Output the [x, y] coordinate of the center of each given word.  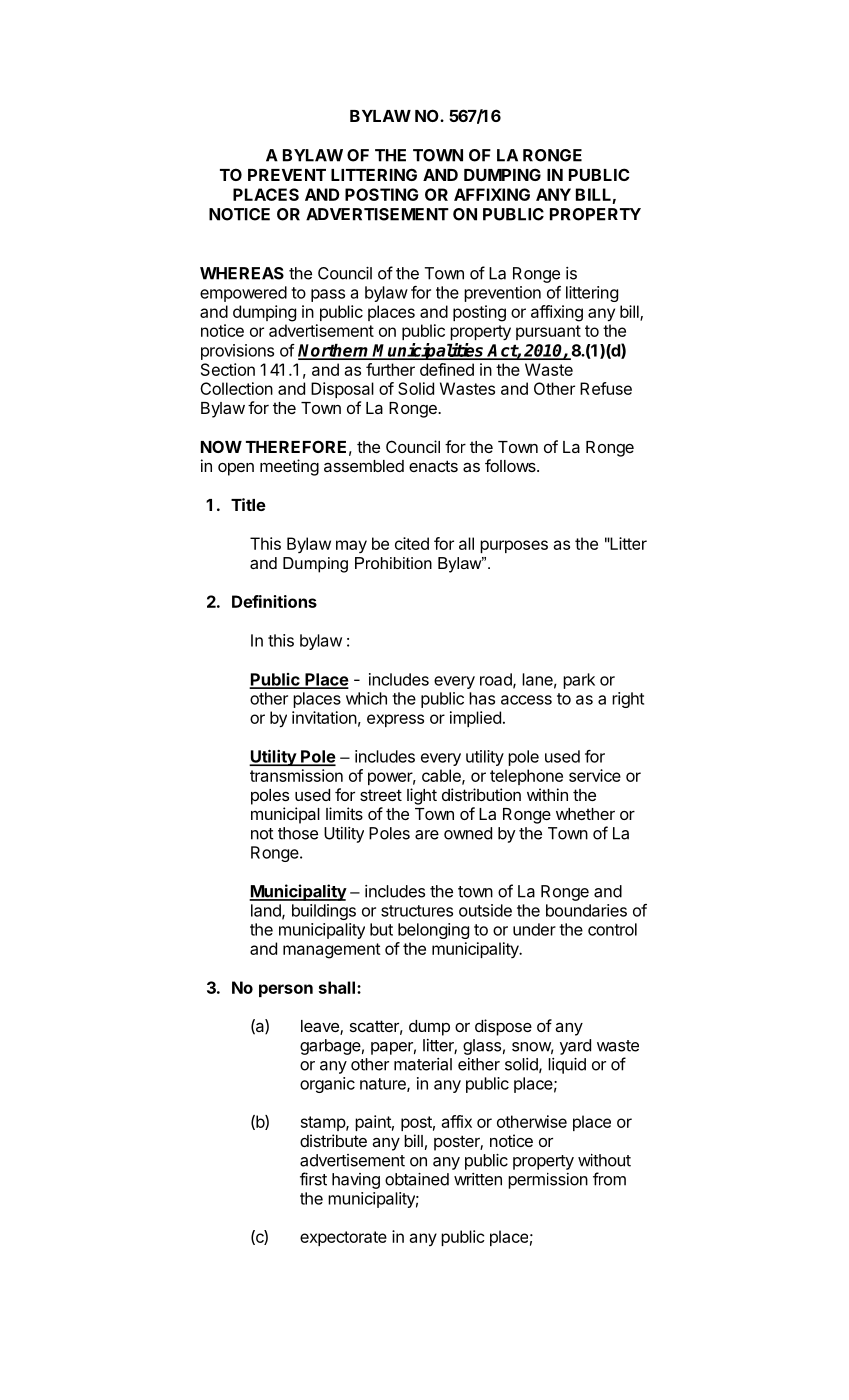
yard [575, 1047]
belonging [433, 931]
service [595, 775]
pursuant [548, 332]
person [286, 990]
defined [447, 369]
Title [248, 504]
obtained [417, 1179]
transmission [296, 775]
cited [412, 543]
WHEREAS [242, 273]
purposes [514, 546]
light [422, 796]
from [609, 1179]
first [313, 1179]
